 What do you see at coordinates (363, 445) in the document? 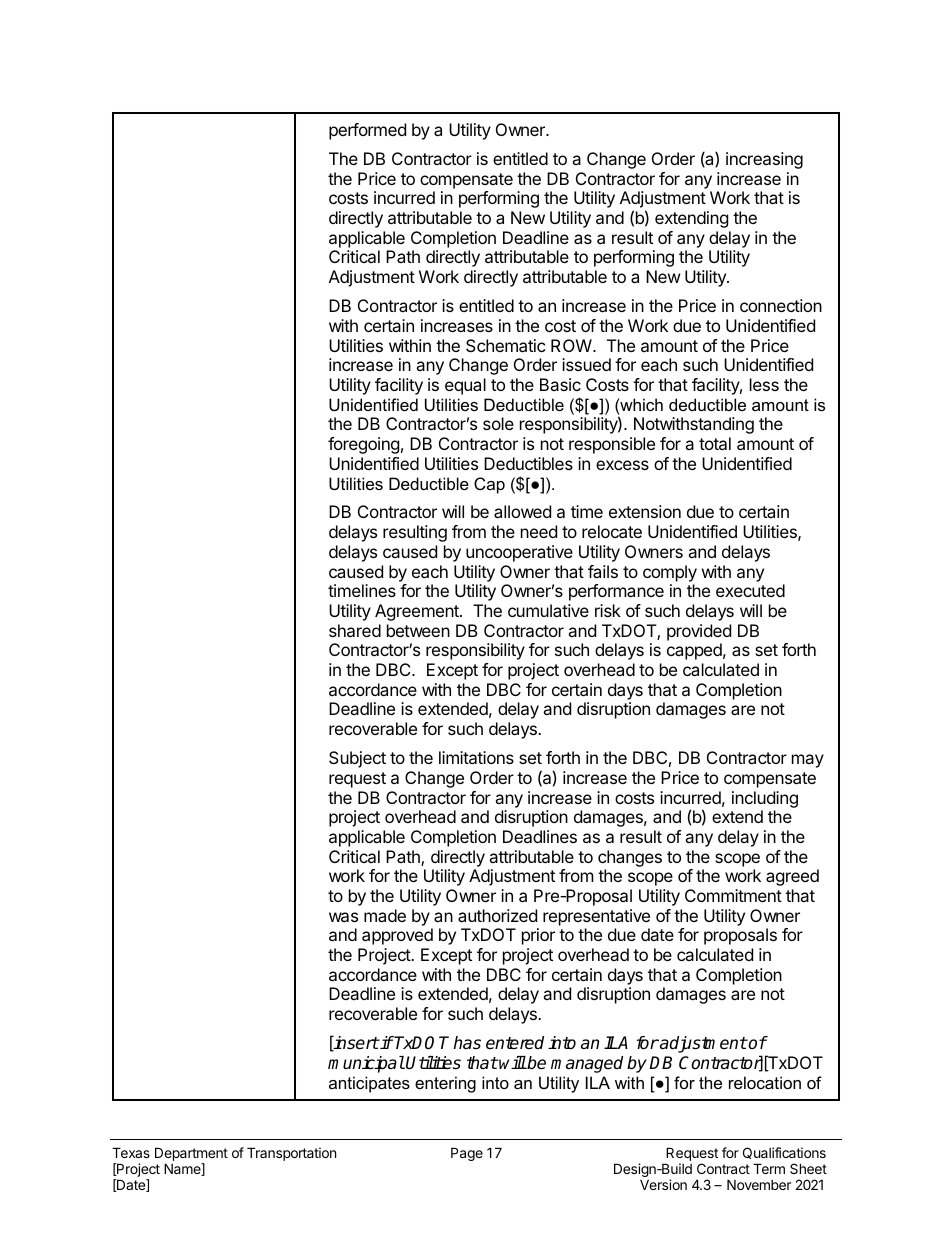
I see `foregoing` at bounding box center [363, 445].
